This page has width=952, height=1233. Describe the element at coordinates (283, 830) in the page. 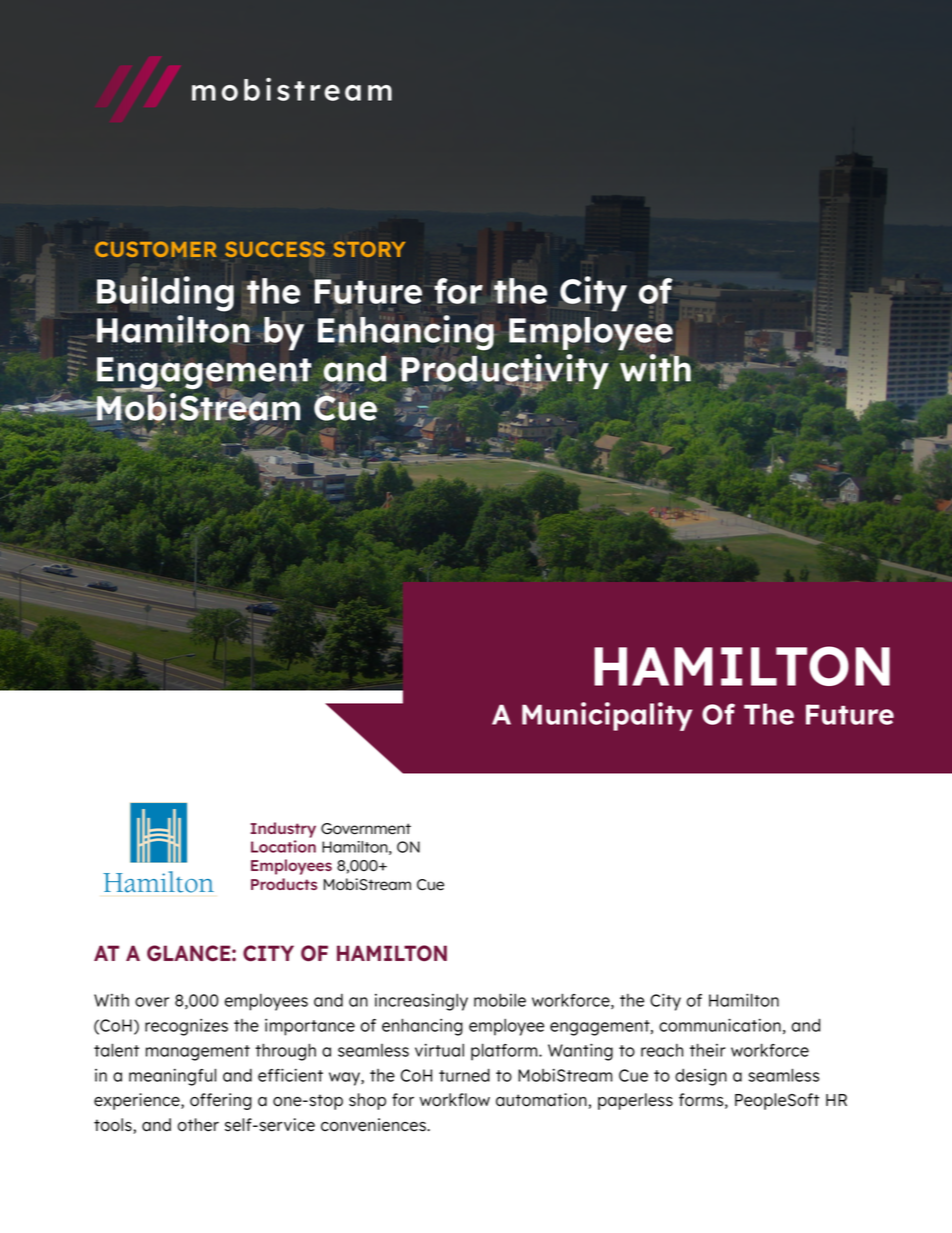

I see `Industry` at that location.
